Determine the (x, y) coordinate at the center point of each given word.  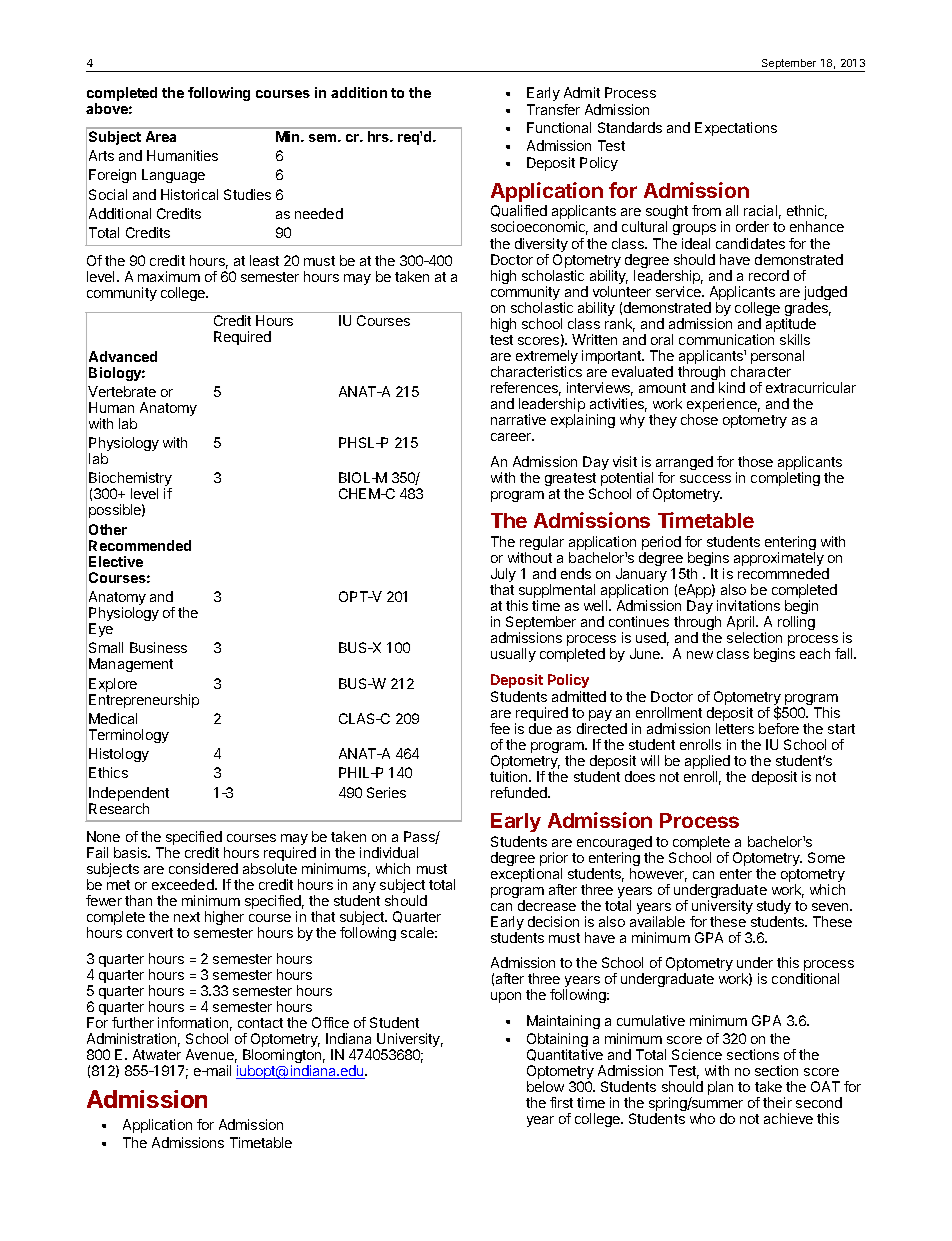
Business (158, 647)
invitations (748, 605)
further (133, 1022)
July (503, 576)
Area (161, 136)
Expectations (736, 129)
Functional (559, 127)
